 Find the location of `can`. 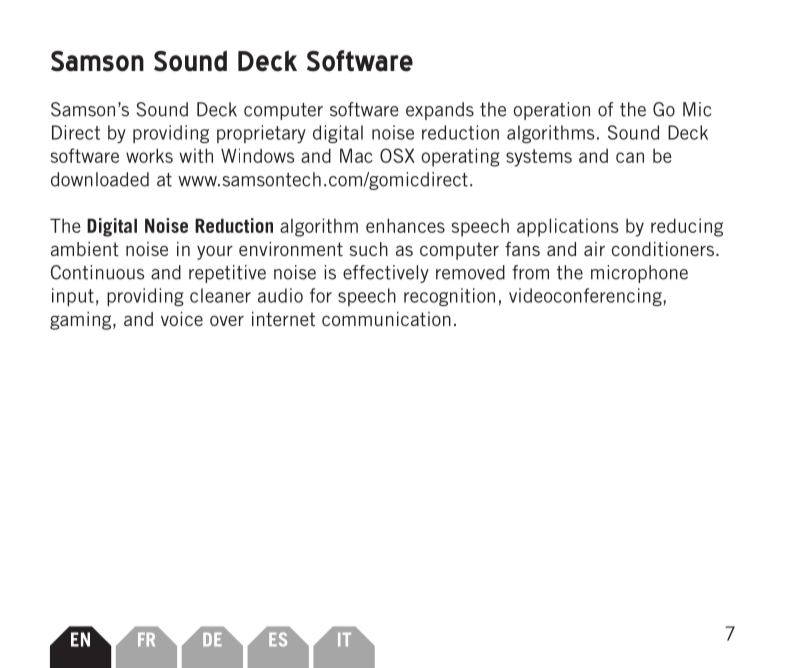

can is located at coordinates (630, 157).
